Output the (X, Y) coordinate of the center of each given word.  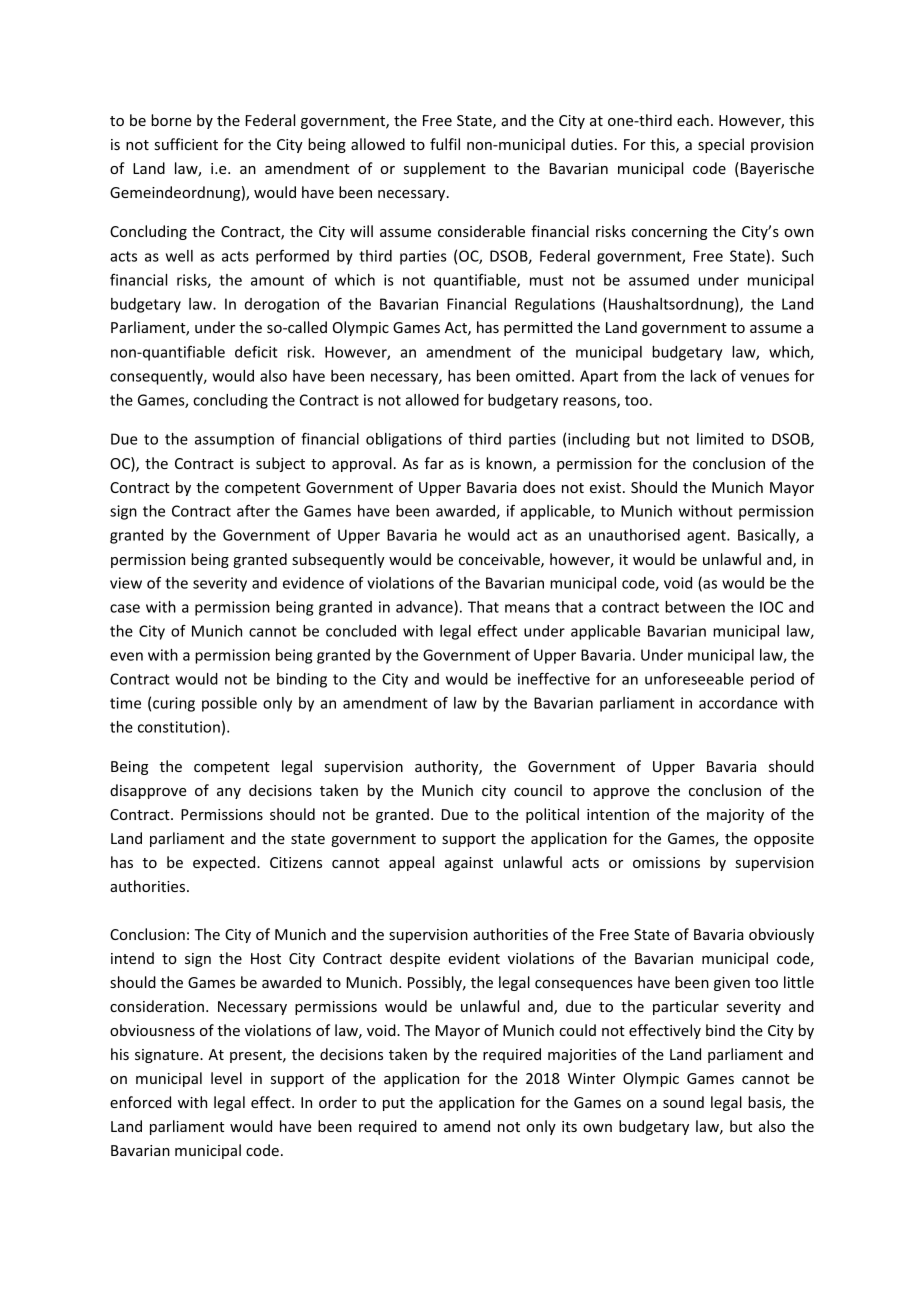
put (394, 1104)
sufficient (186, 144)
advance (425, 608)
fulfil (445, 144)
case (125, 608)
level (226, 1078)
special (721, 145)
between (695, 607)
